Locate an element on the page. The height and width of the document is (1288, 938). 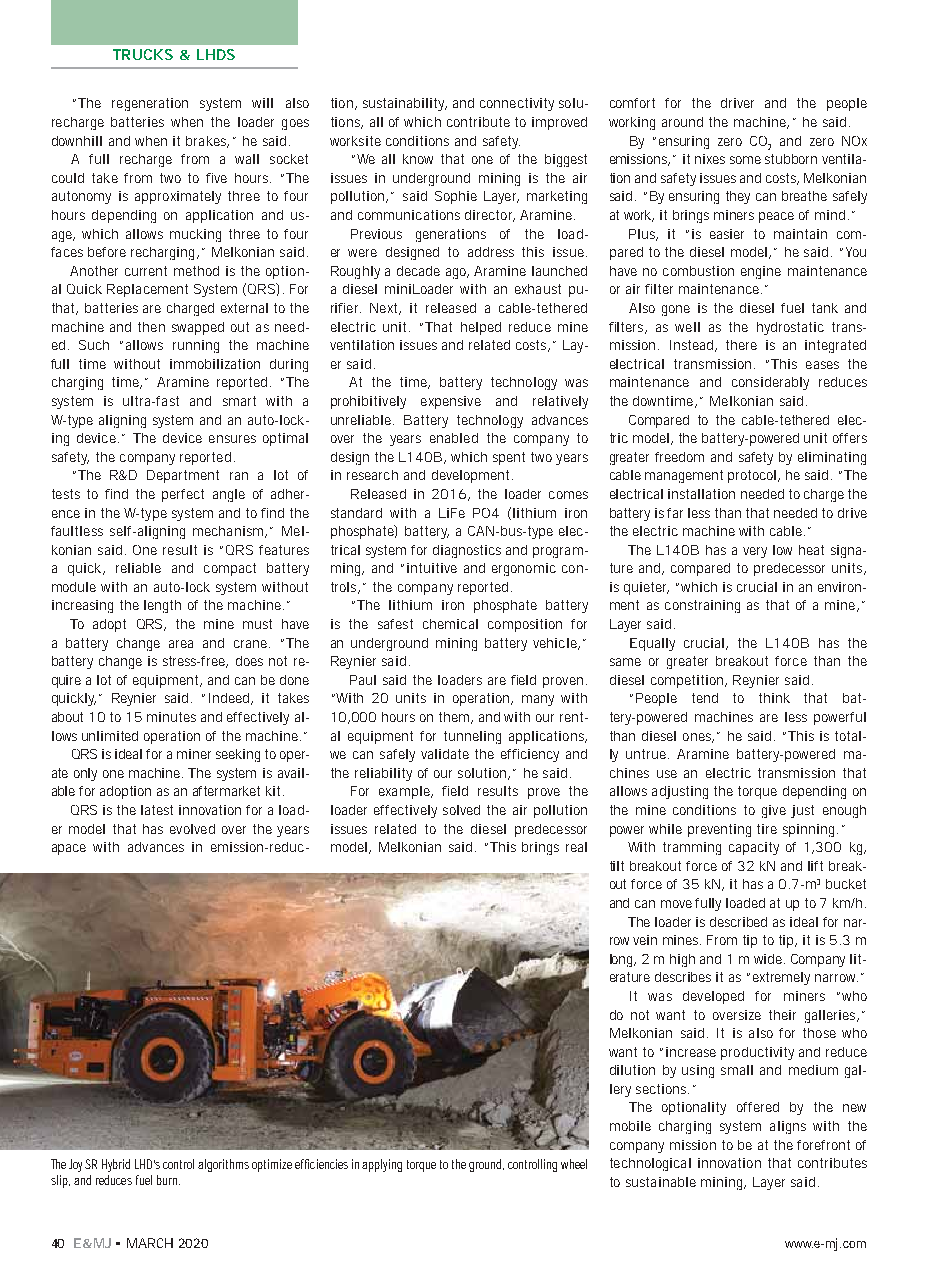
forefront is located at coordinates (823, 1145).
